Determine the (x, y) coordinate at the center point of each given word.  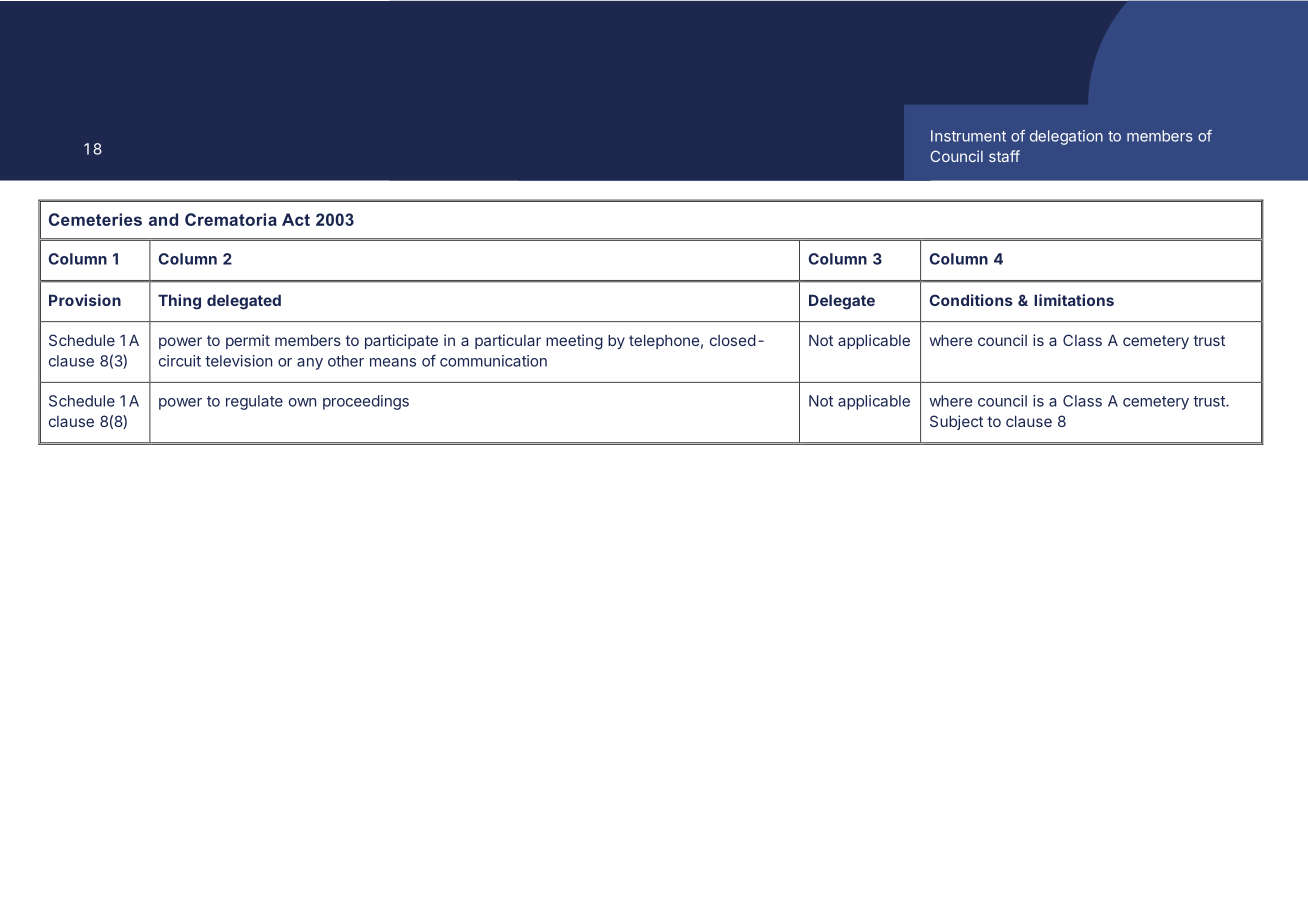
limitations (1074, 300)
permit (248, 341)
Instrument (968, 136)
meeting (574, 342)
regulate (254, 402)
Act (296, 219)
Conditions (971, 300)
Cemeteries (95, 219)
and (163, 219)
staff (1004, 156)
